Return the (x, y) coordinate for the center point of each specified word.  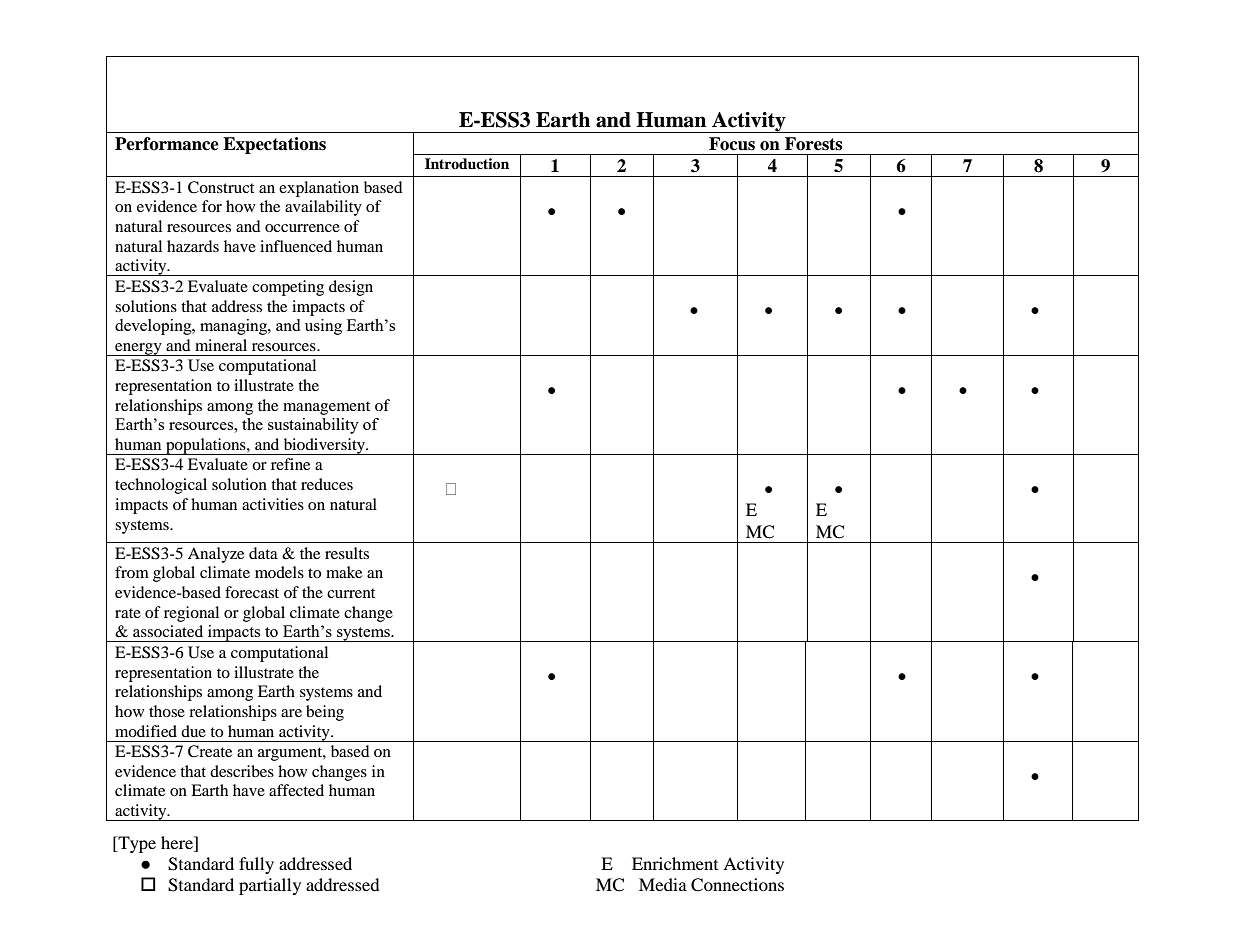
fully (256, 865)
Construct (221, 187)
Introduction (467, 164)
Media (663, 884)
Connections (737, 885)
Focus (732, 144)
